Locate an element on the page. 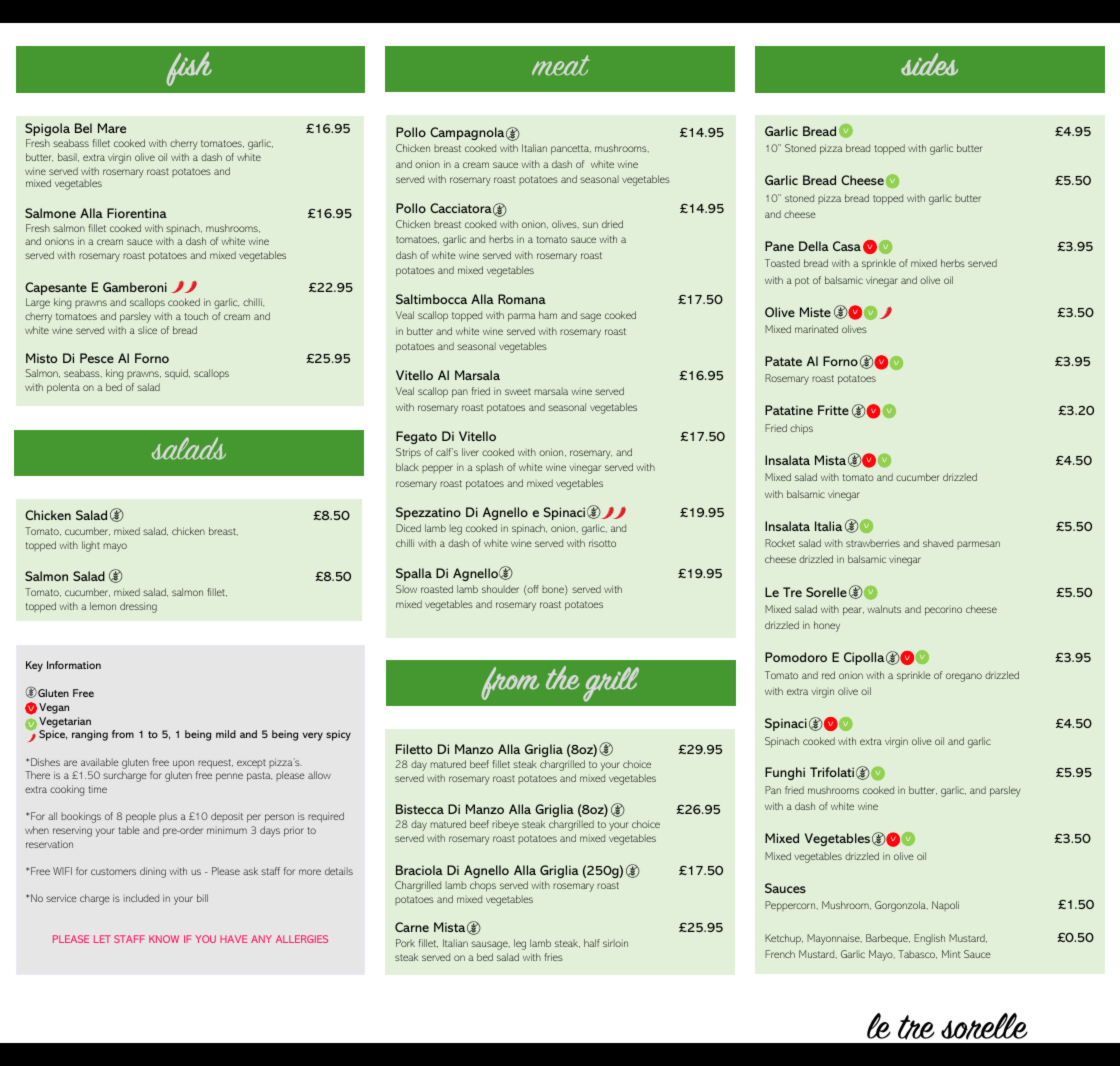 This page has width=1120, height=1066. meat is located at coordinates (561, 65).
